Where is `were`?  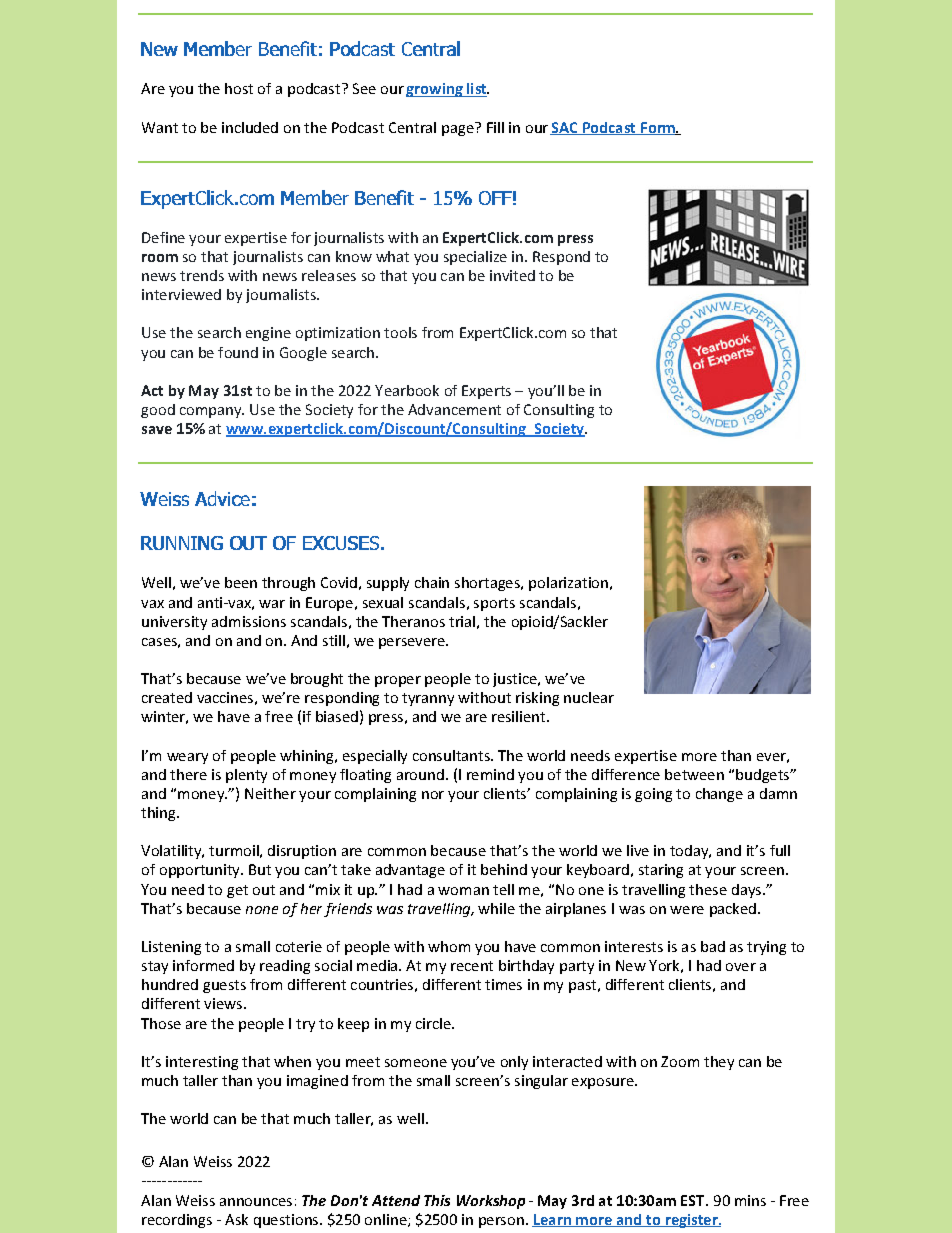 were is located at coordinates (687, 910).
